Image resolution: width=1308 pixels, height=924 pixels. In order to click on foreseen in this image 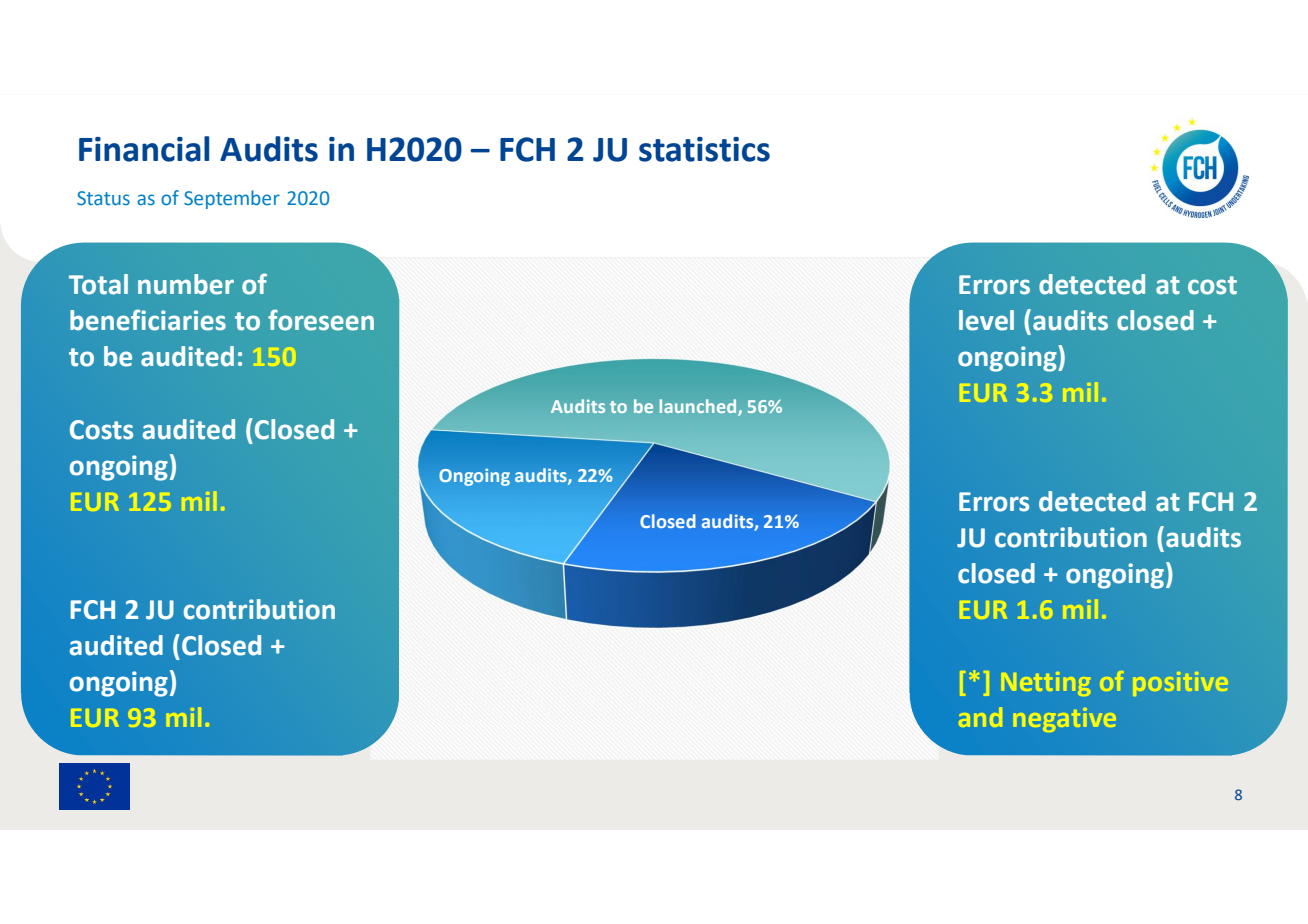, I will do `click(321, 320)`.
